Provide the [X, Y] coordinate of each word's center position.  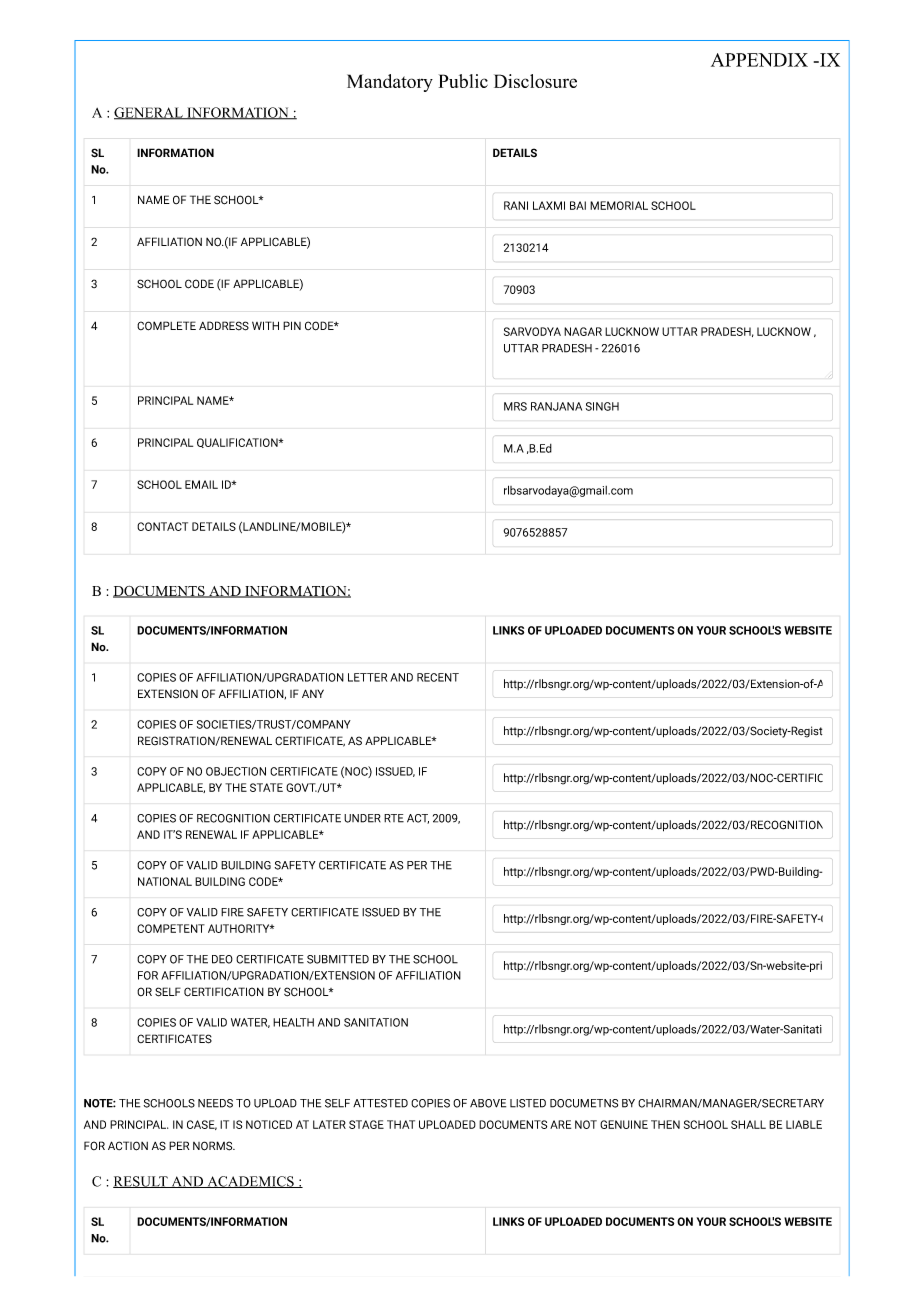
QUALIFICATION [238, 443]
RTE [394, 818]
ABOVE [488, 1103]
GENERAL [149, 113]
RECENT [438, 677]
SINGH [602, 406]
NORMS [214, 1146]
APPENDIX [759, 60]
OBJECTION [236, 771]
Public [463, 81]
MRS [515, 406]
